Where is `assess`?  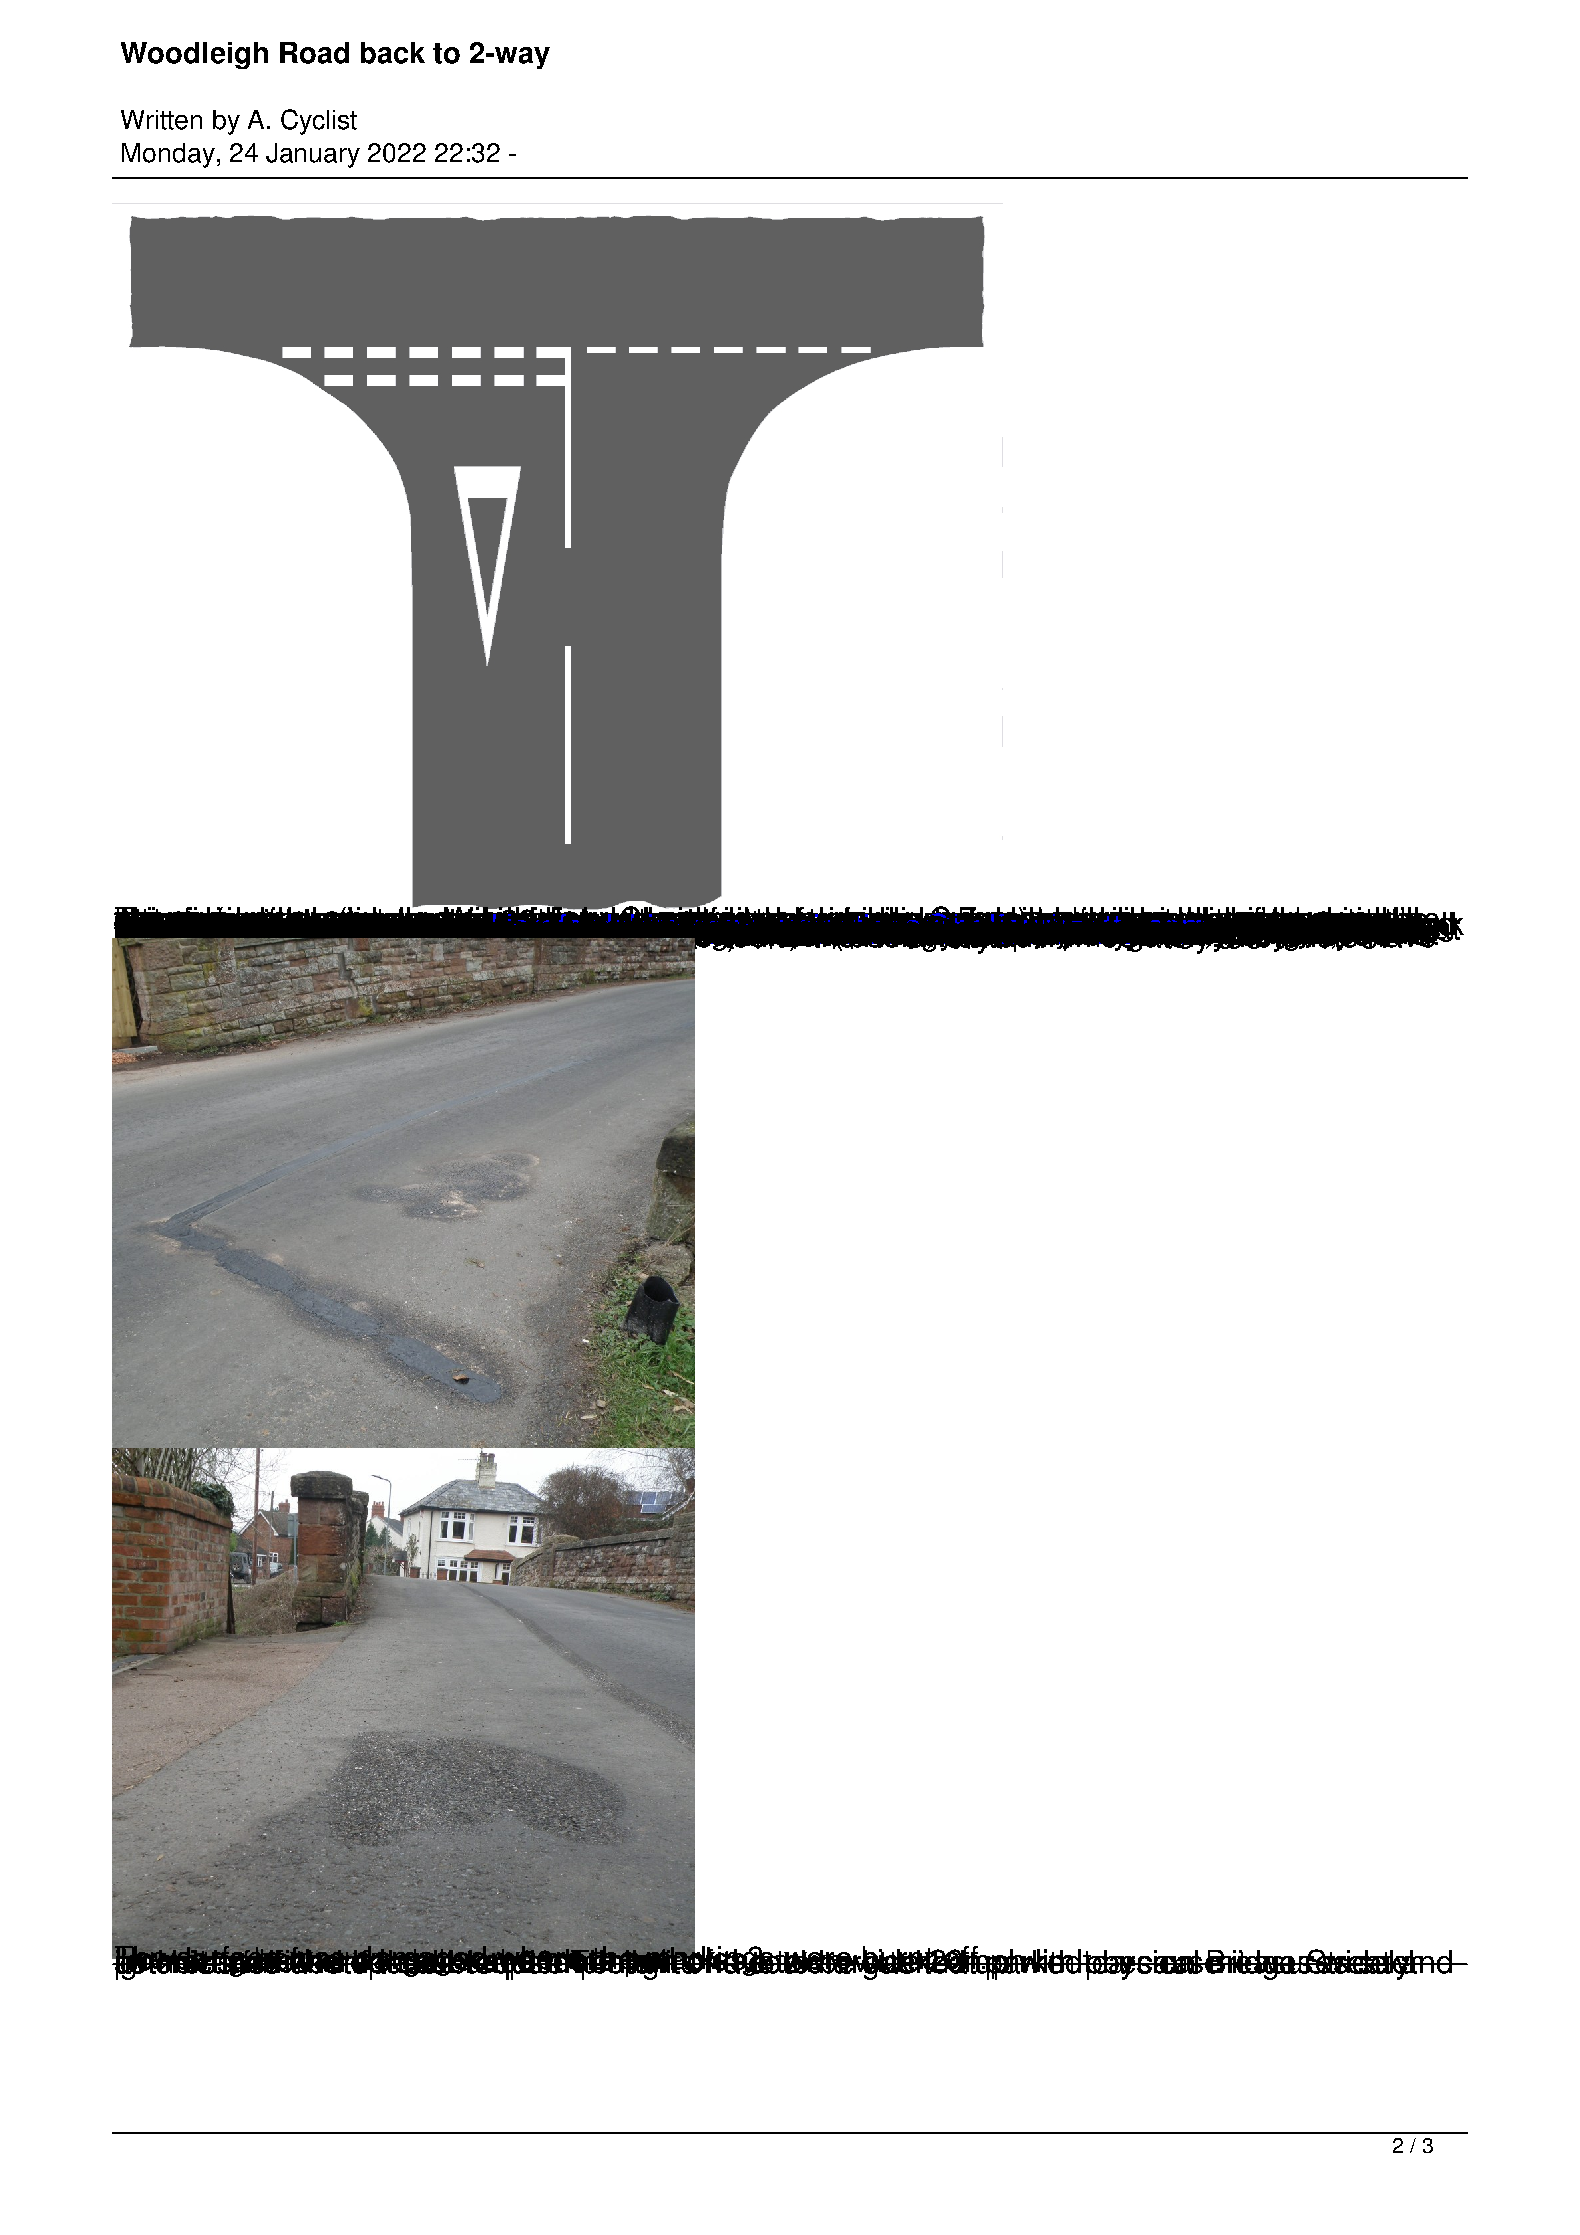
assess is located at coordinates (1260, 926).
